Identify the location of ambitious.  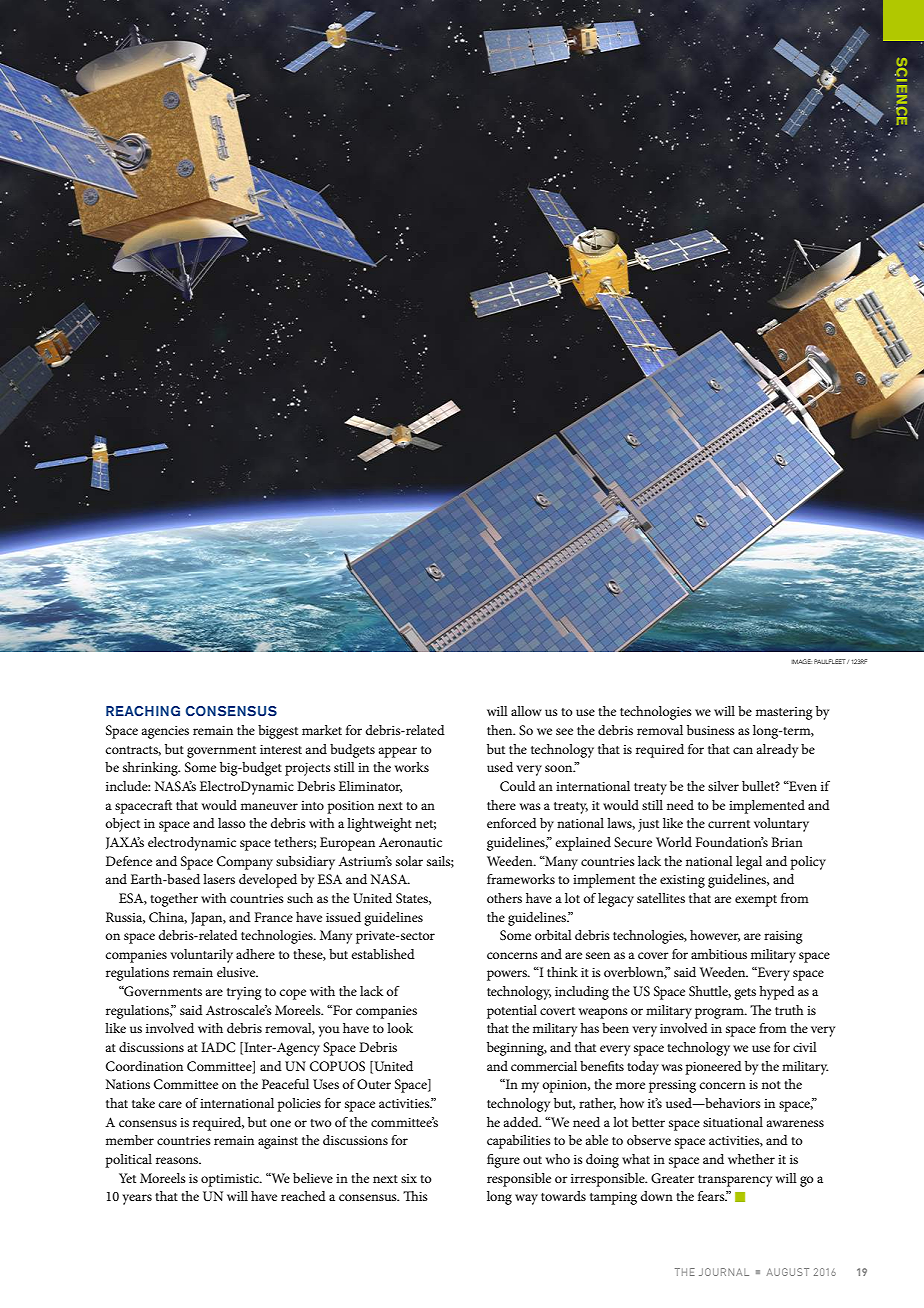
(719, 954).
